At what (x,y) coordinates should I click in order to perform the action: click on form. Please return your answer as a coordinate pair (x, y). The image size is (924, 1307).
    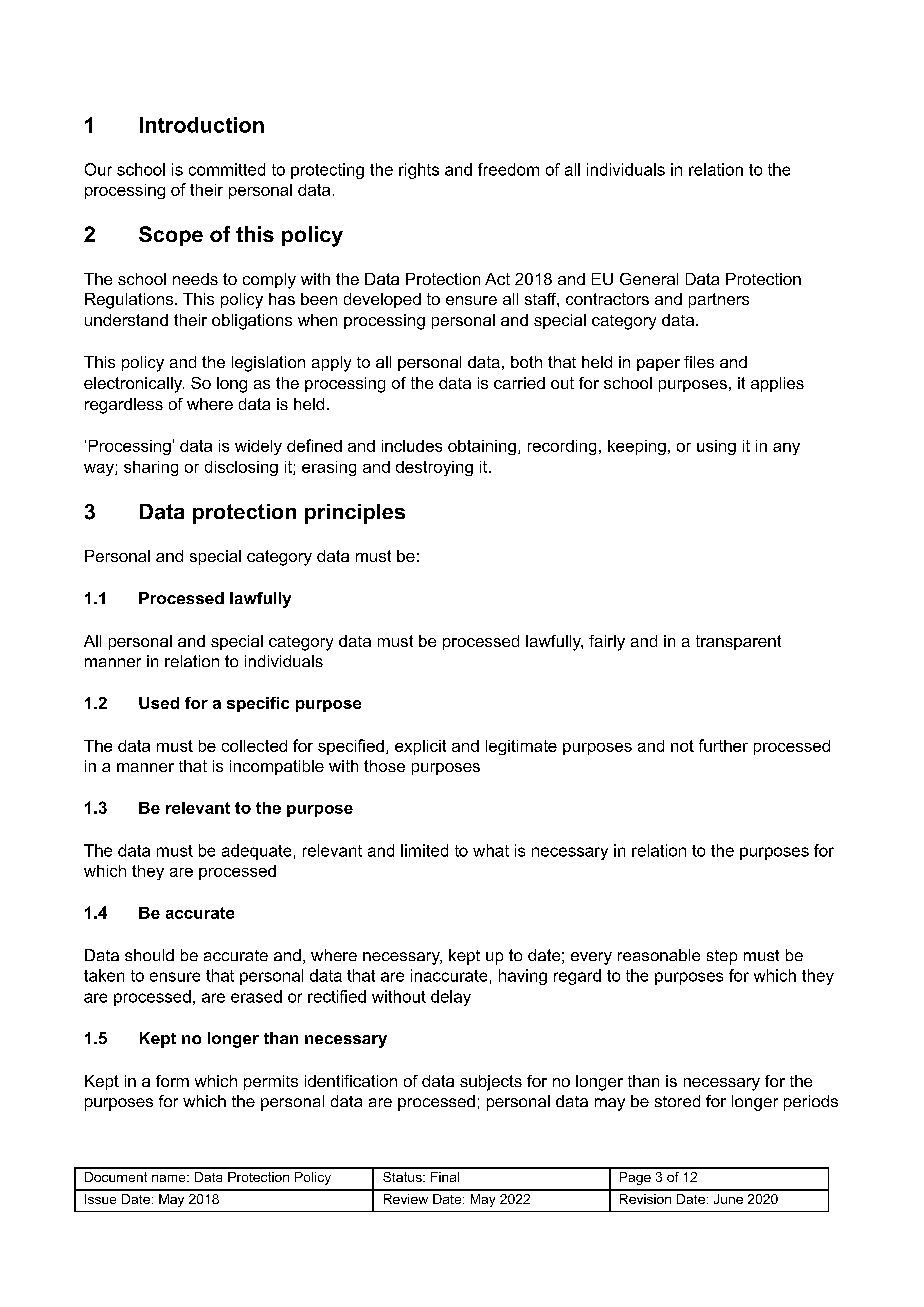
    Looking at the image, I should click on (172, 1081).
